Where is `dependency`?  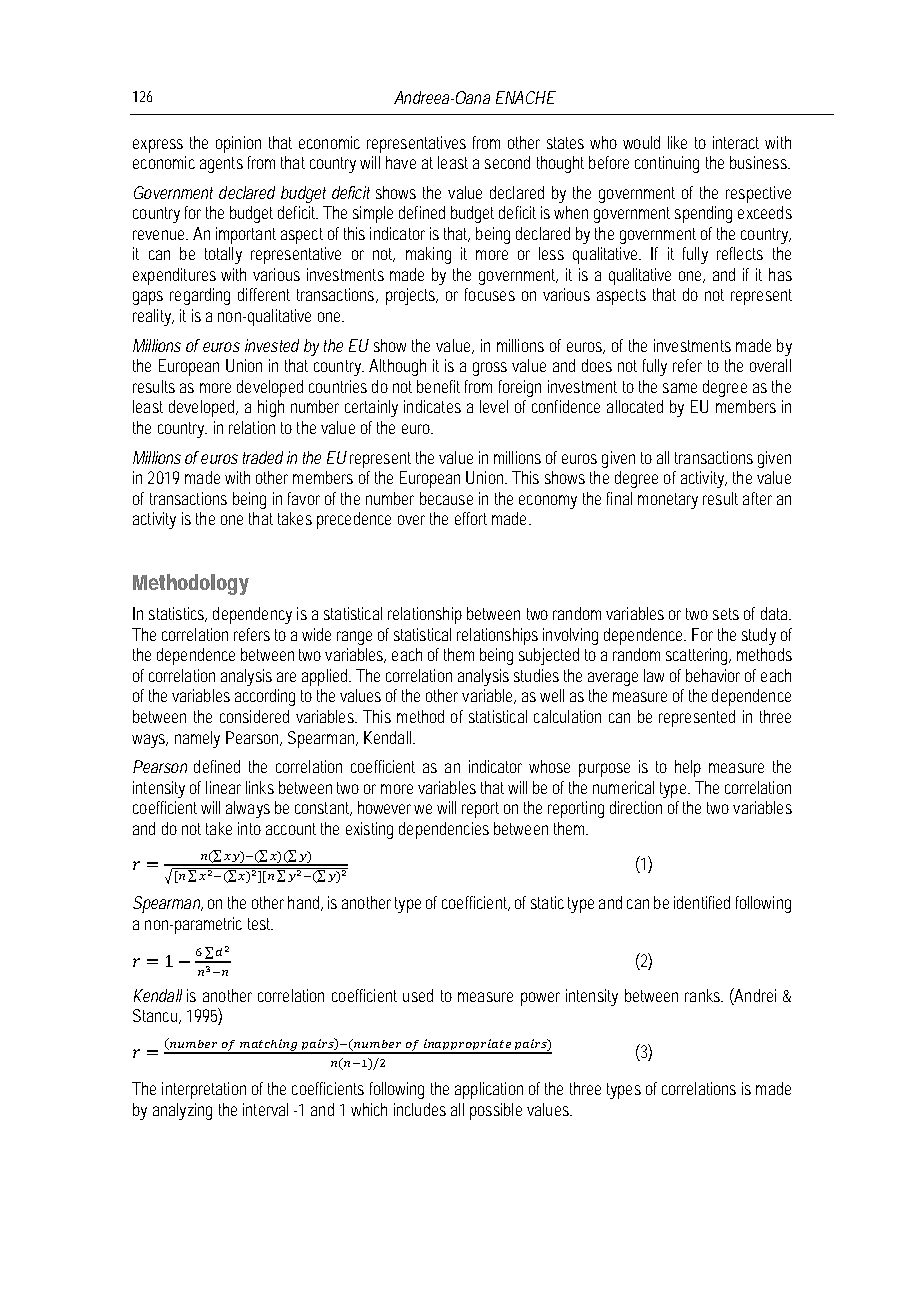 dependency is located at coordinates (252, 615).
